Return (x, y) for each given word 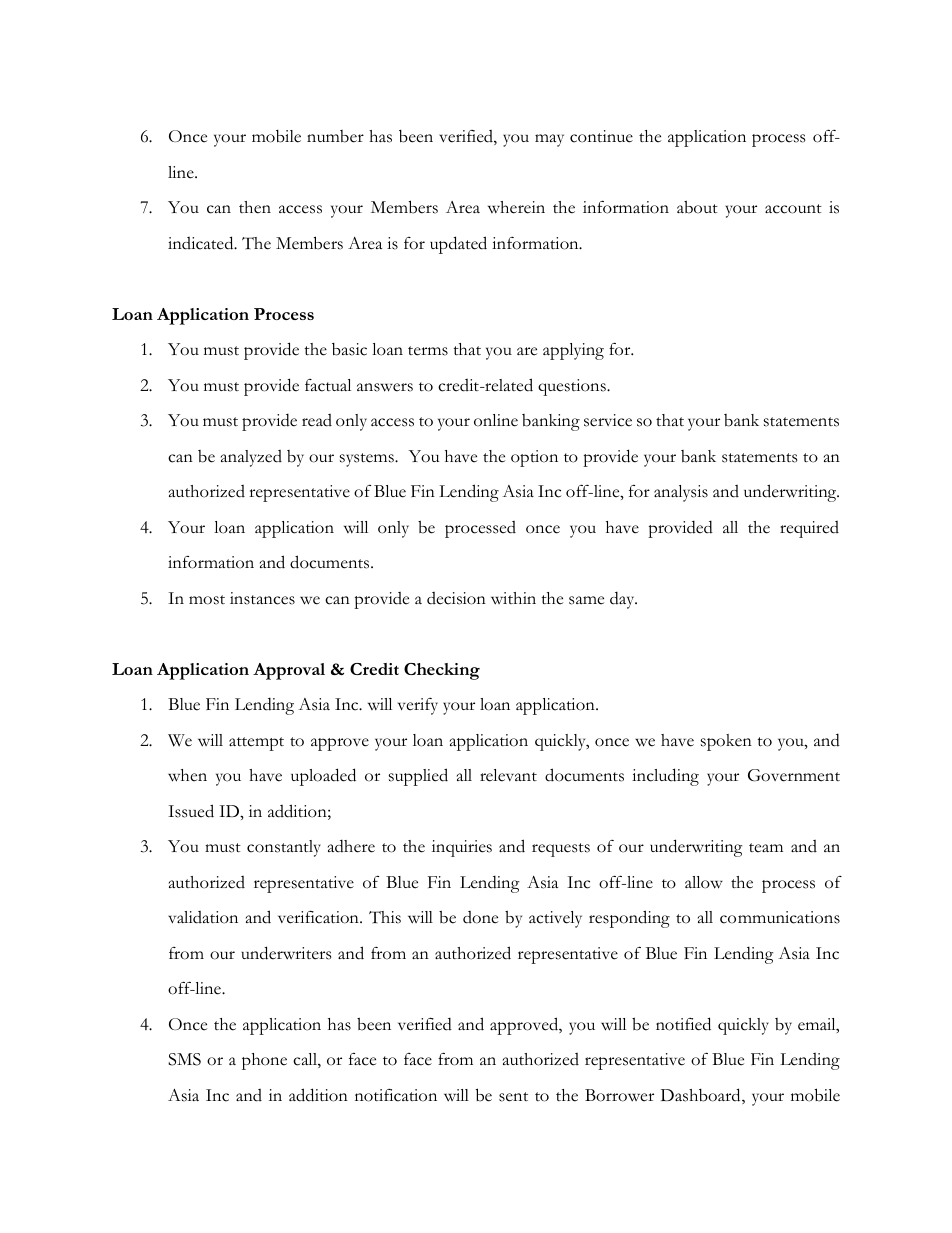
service (608, 420)
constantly (284, 848)
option (534, 458)
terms (428, 351)
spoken (726, 742)
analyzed (251, 458)
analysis (681, 493)
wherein (516, 207)
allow (704, 882)
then (255, 207)
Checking (442, 671)
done (480, 917)
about (697, 207)
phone (264, 1061)
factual (328, 385)
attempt (256, 744)
